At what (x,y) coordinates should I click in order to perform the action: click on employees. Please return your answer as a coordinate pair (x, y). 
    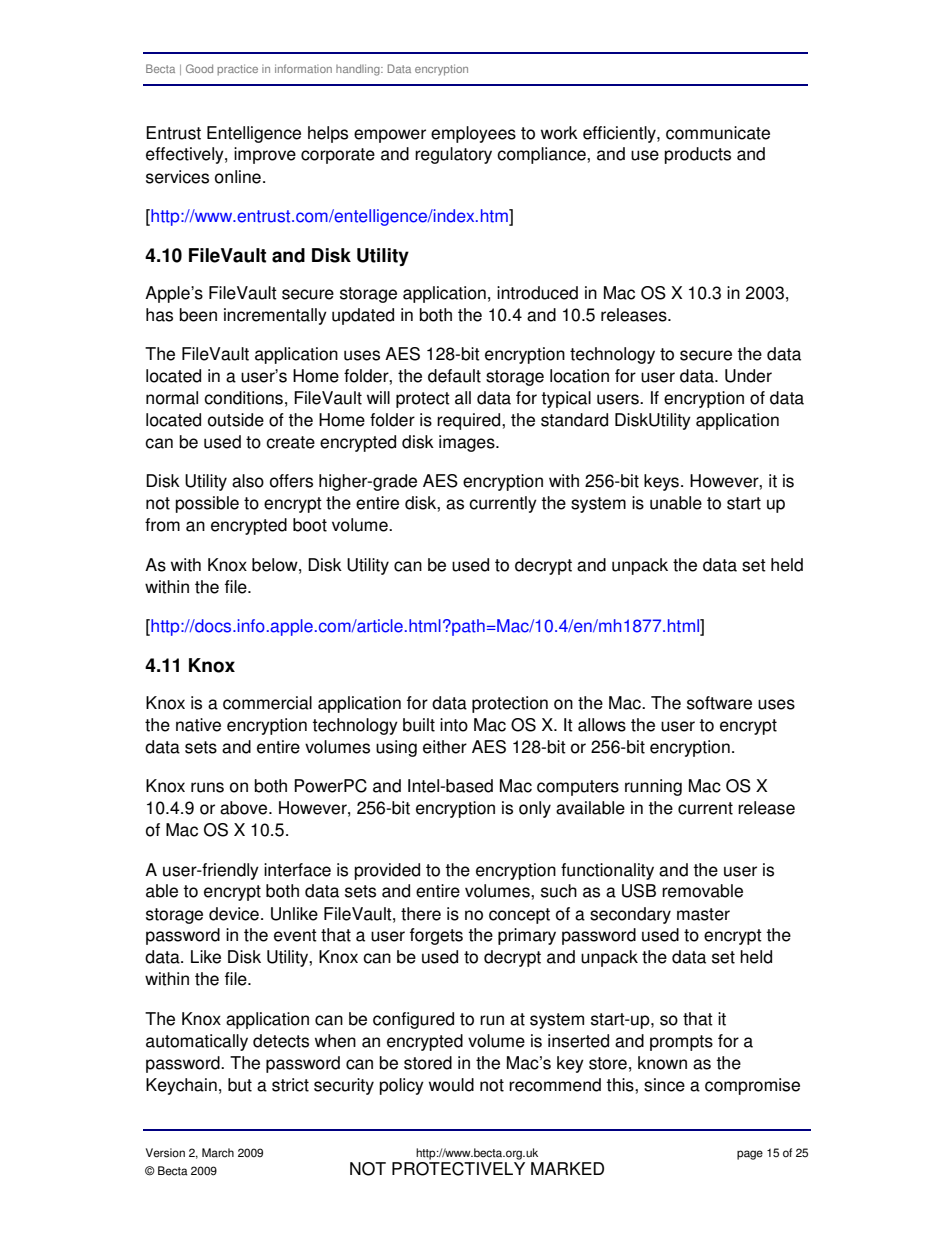
    Looking at the image, I should click on (473, 134).
